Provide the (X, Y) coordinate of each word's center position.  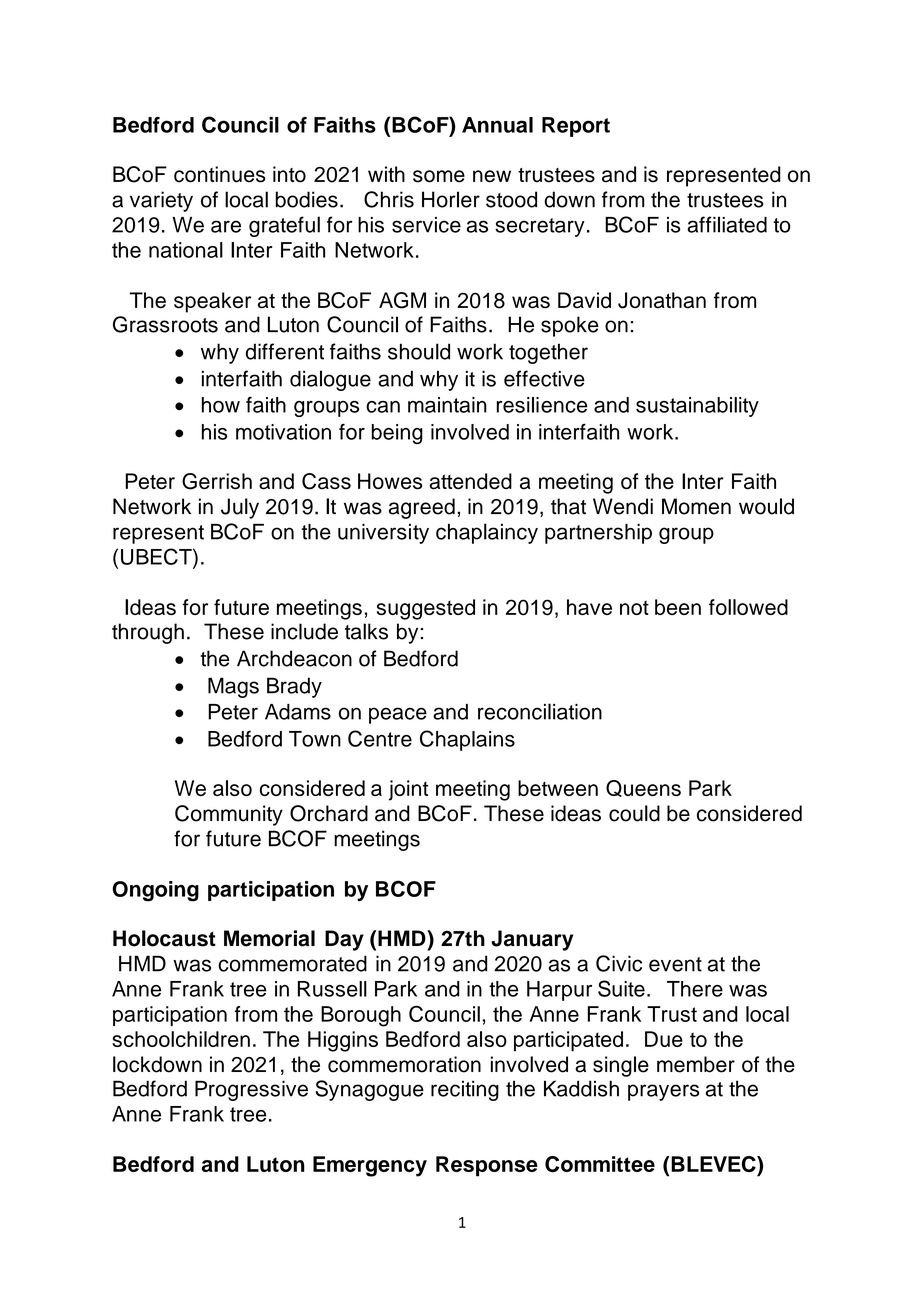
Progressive (251, 1090)
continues (220, 174)
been (678, 607)
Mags (233, 687)
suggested (426, 609)
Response (487, 1166)
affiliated (727, 224)
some (439, 176)
